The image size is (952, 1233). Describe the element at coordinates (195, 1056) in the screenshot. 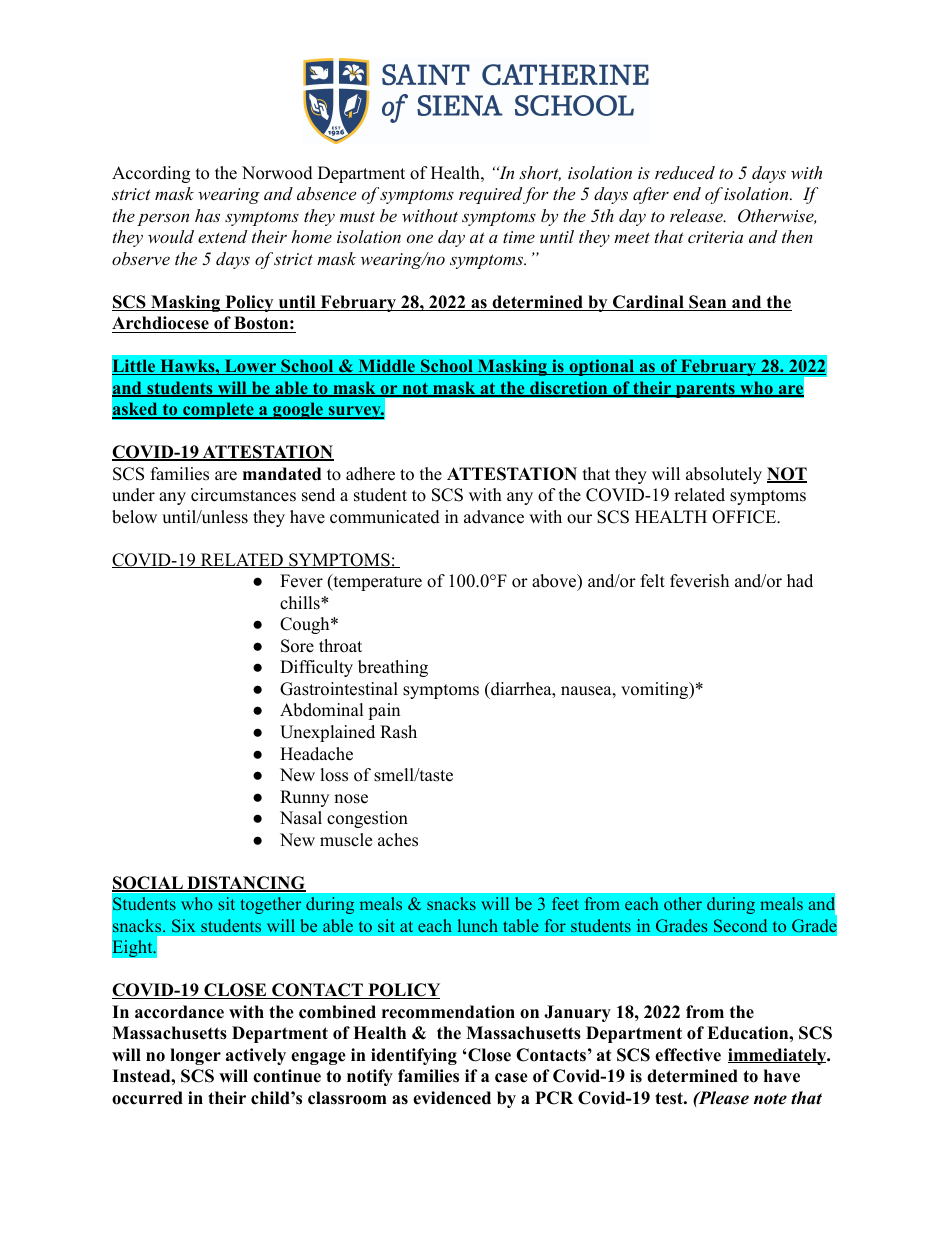

I see `longer` at that location.
